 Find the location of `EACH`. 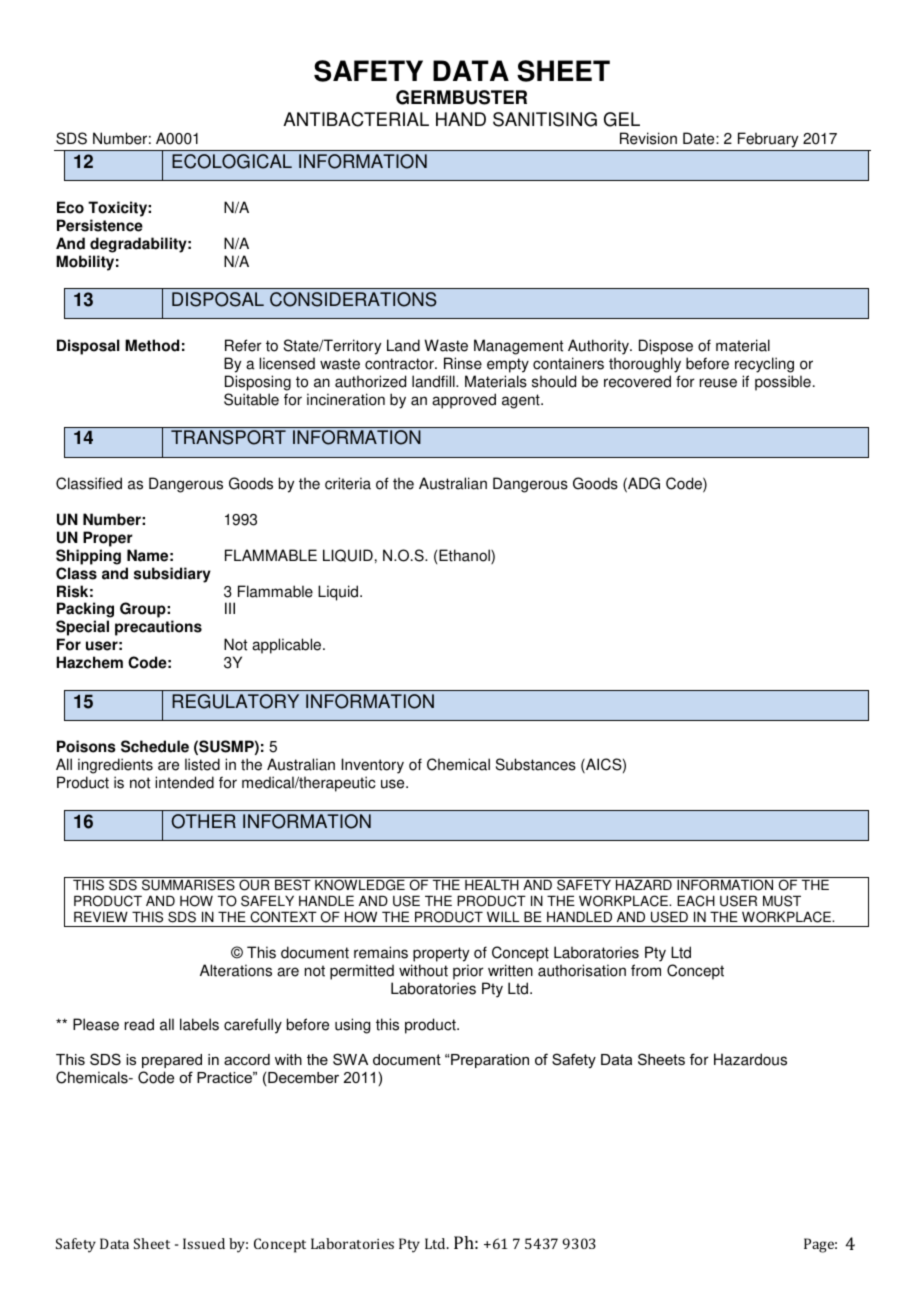

EACH is located at coordinates (696, 901).
